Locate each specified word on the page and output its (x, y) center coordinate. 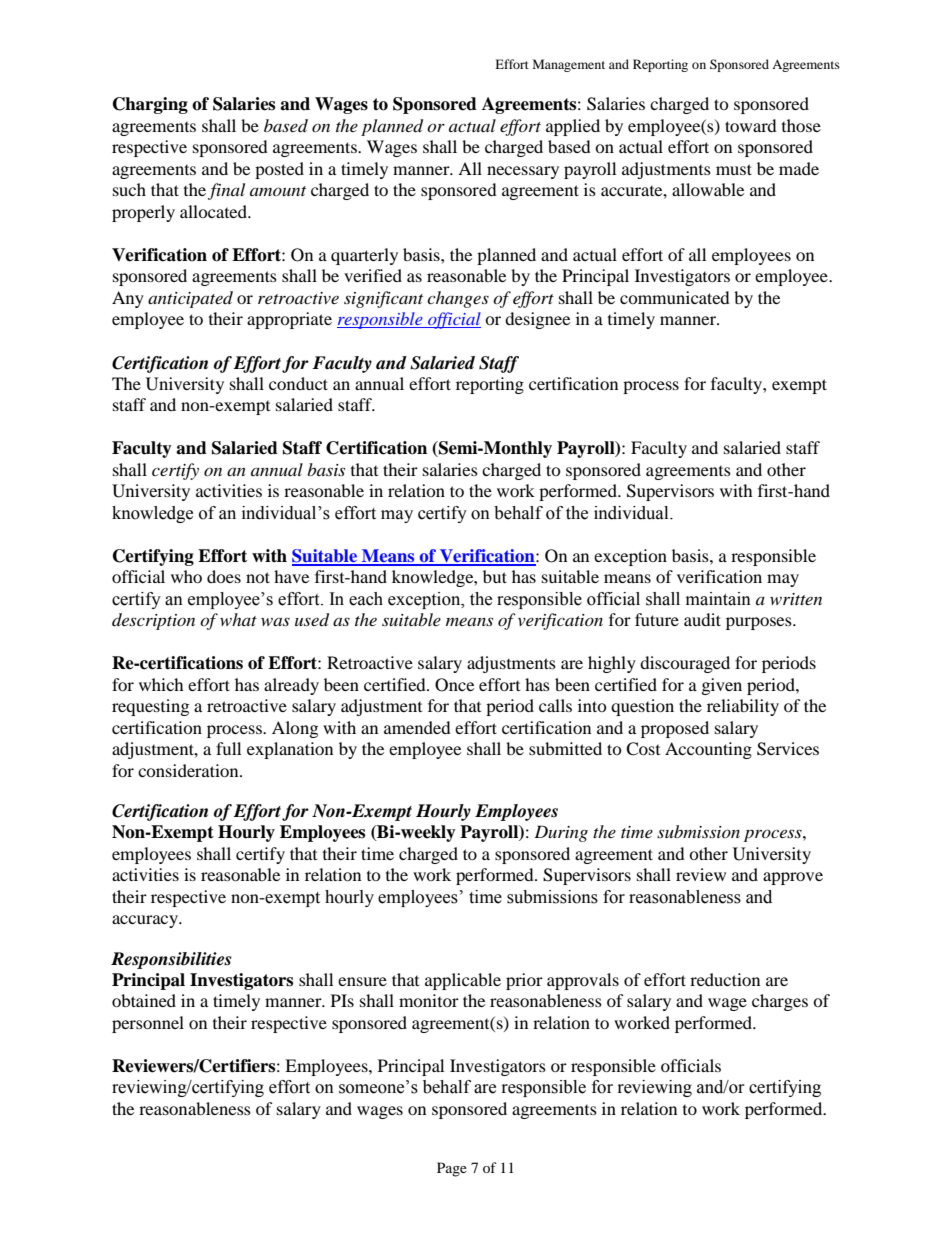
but (495, 576)
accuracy (146, 921)
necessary (523, 172)
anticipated (190, 299)
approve (793, 878)
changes (458, 299)
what (238, 619)
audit (702, 619)
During (561, 833)
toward (751, 125)
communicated (675, 297)
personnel (148, 1024)
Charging (150, 105)
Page (452, 1169)
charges (780, 1002)
